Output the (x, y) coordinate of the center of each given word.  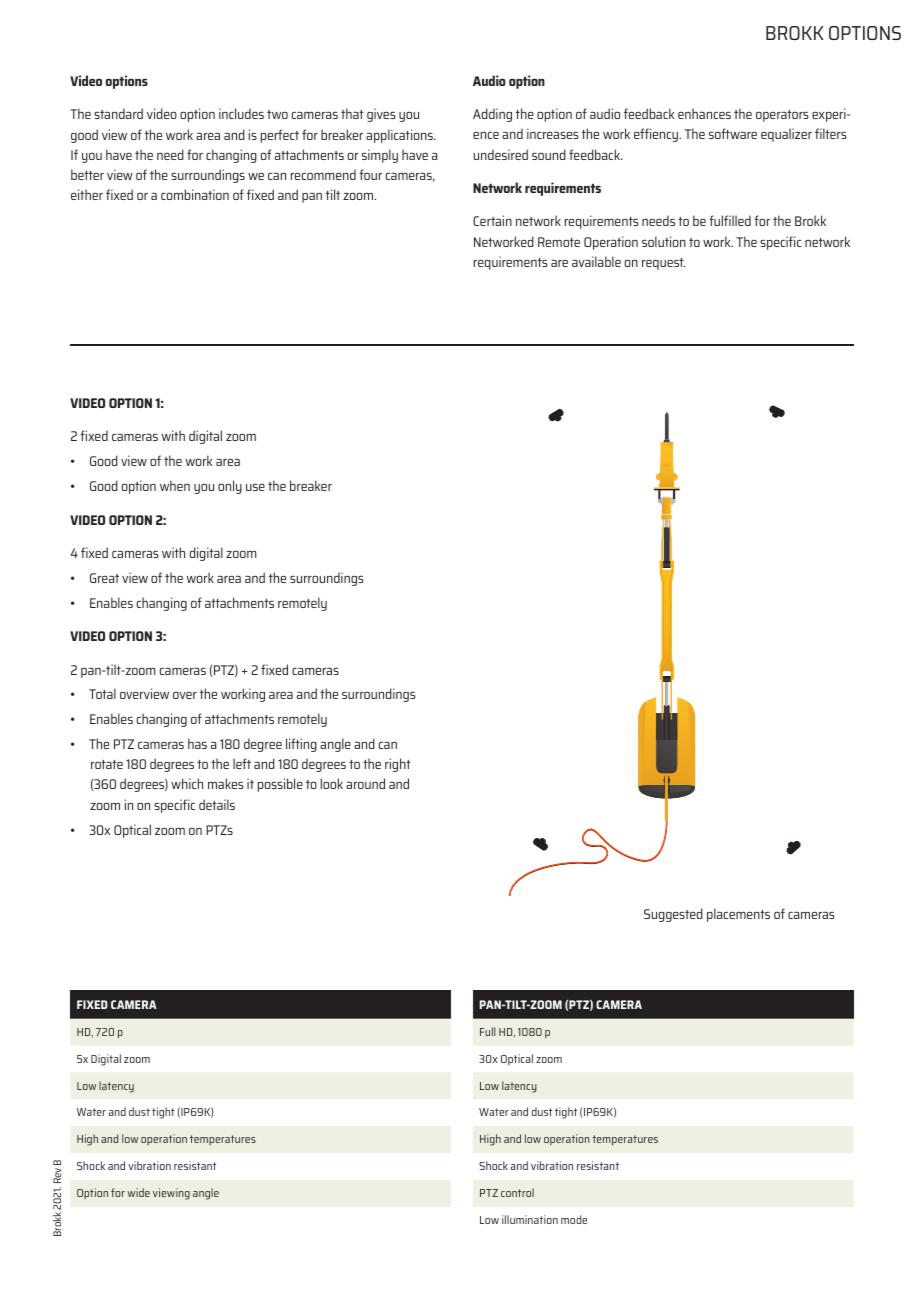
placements (738, 915)
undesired (500, 154)
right (398, 765)
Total (102, 693)
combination (195, 194)
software (733, 133)
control (517, 1192)
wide (138, 1192)
